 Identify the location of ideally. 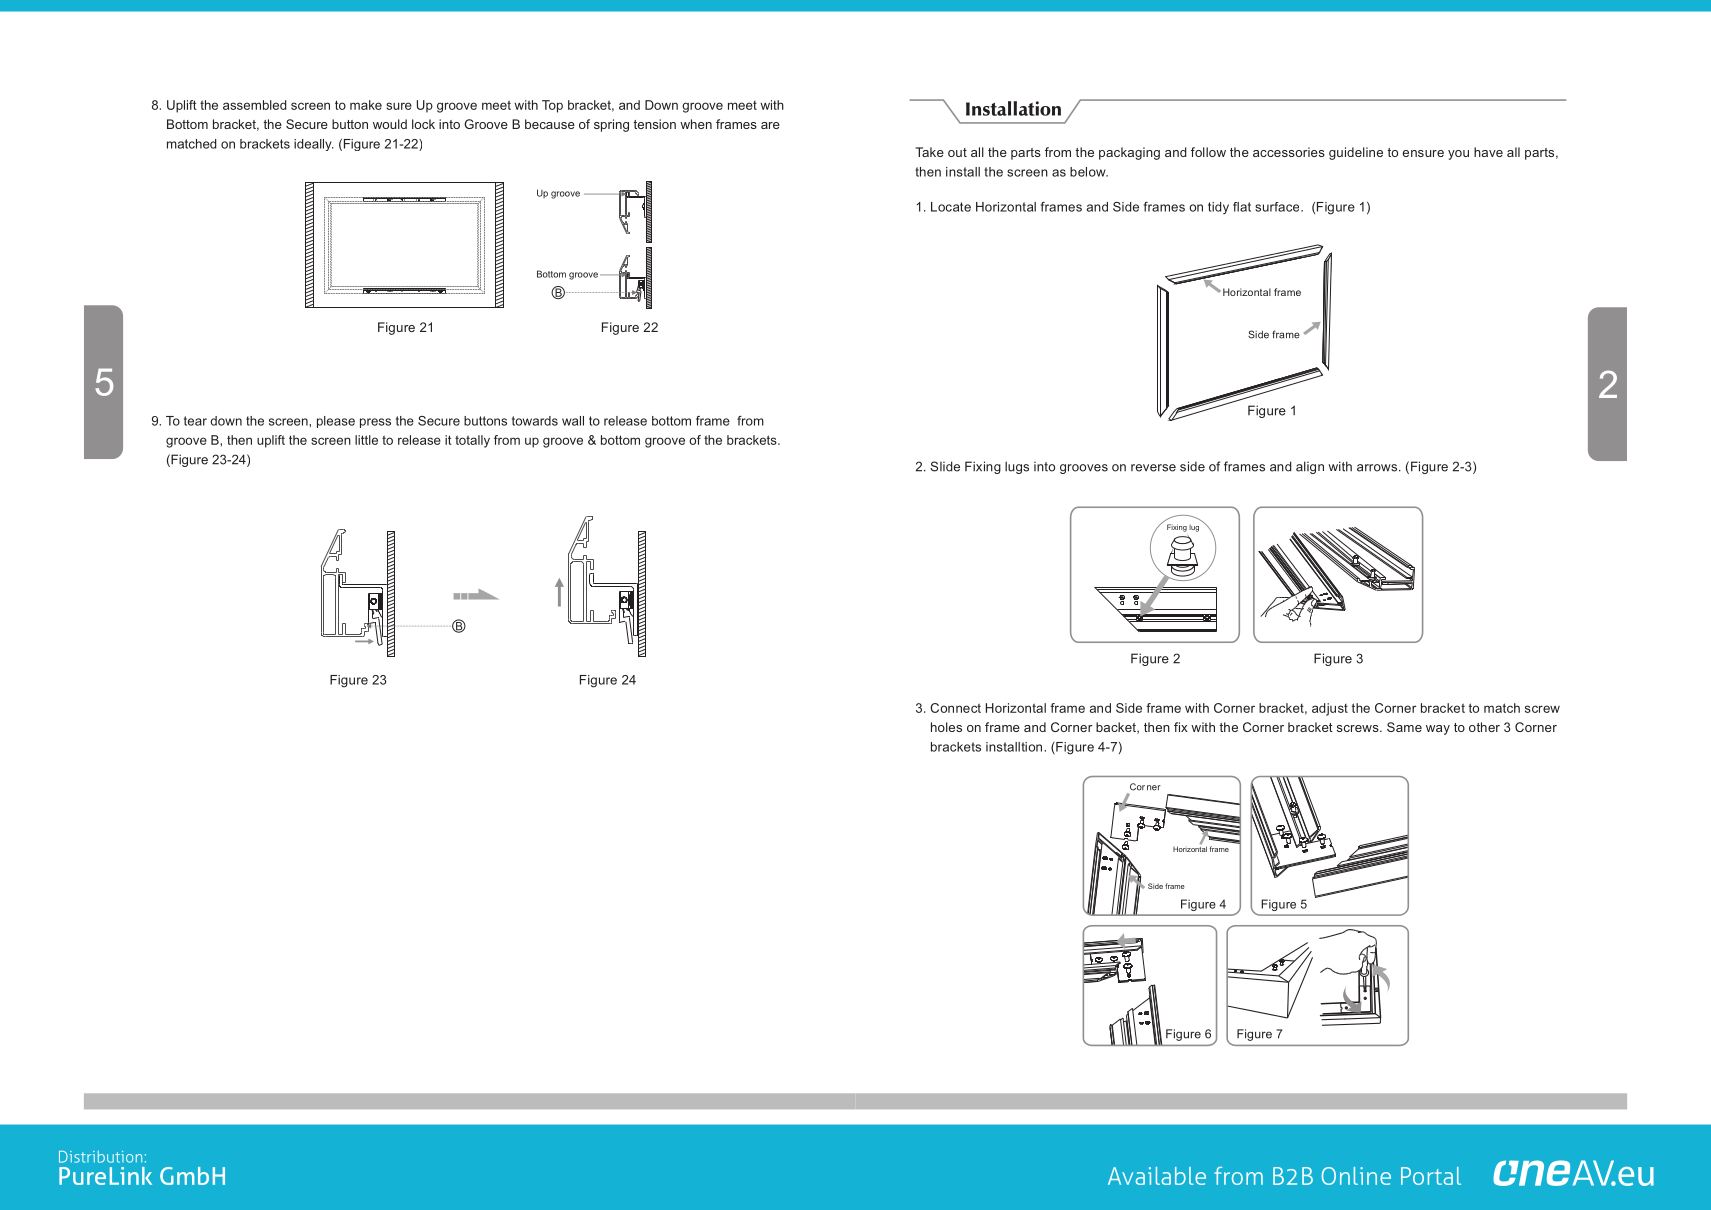
(314, 145).
